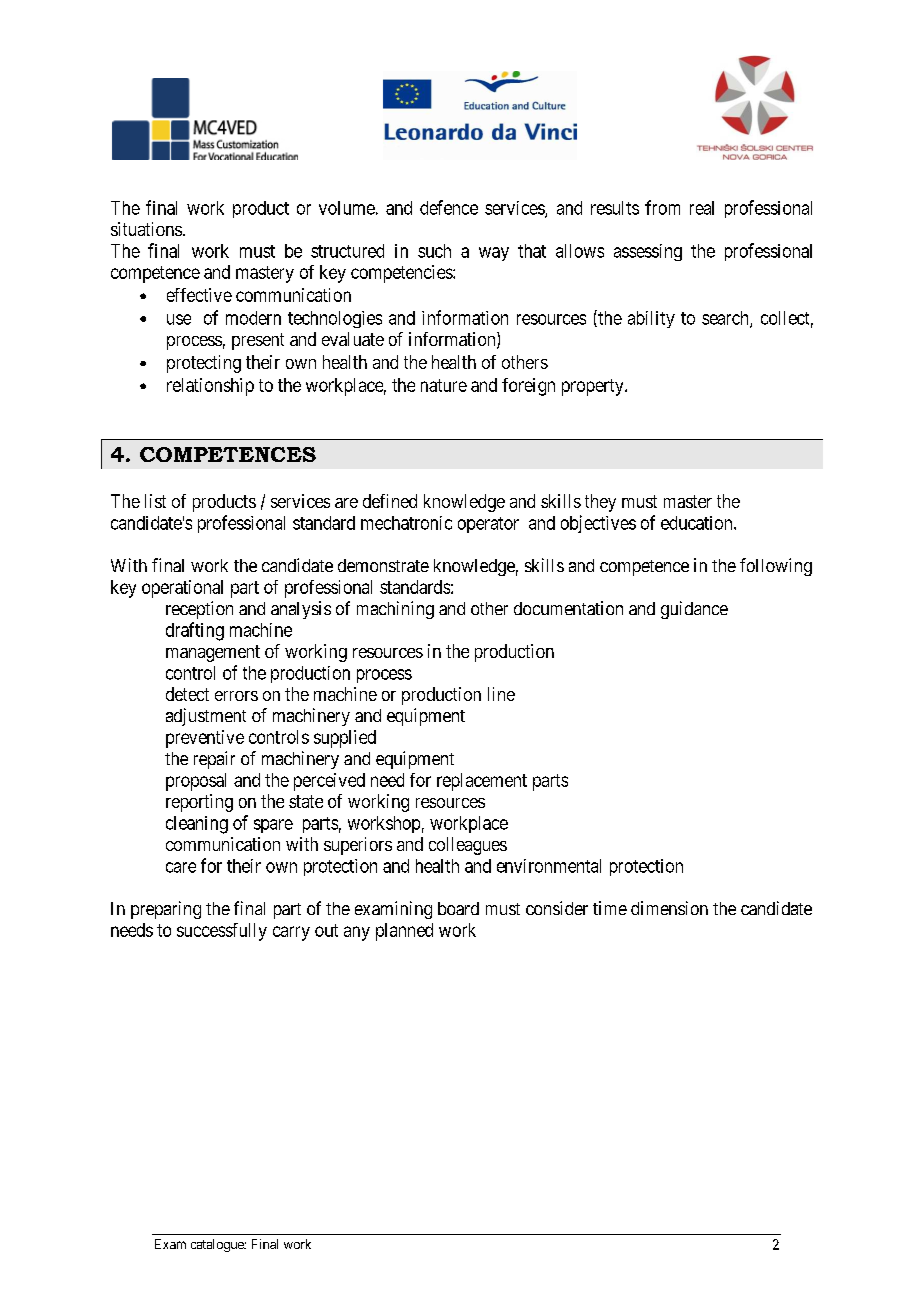 This image has height=1308, width=924. I want to click on operational, so click(182, 589).
